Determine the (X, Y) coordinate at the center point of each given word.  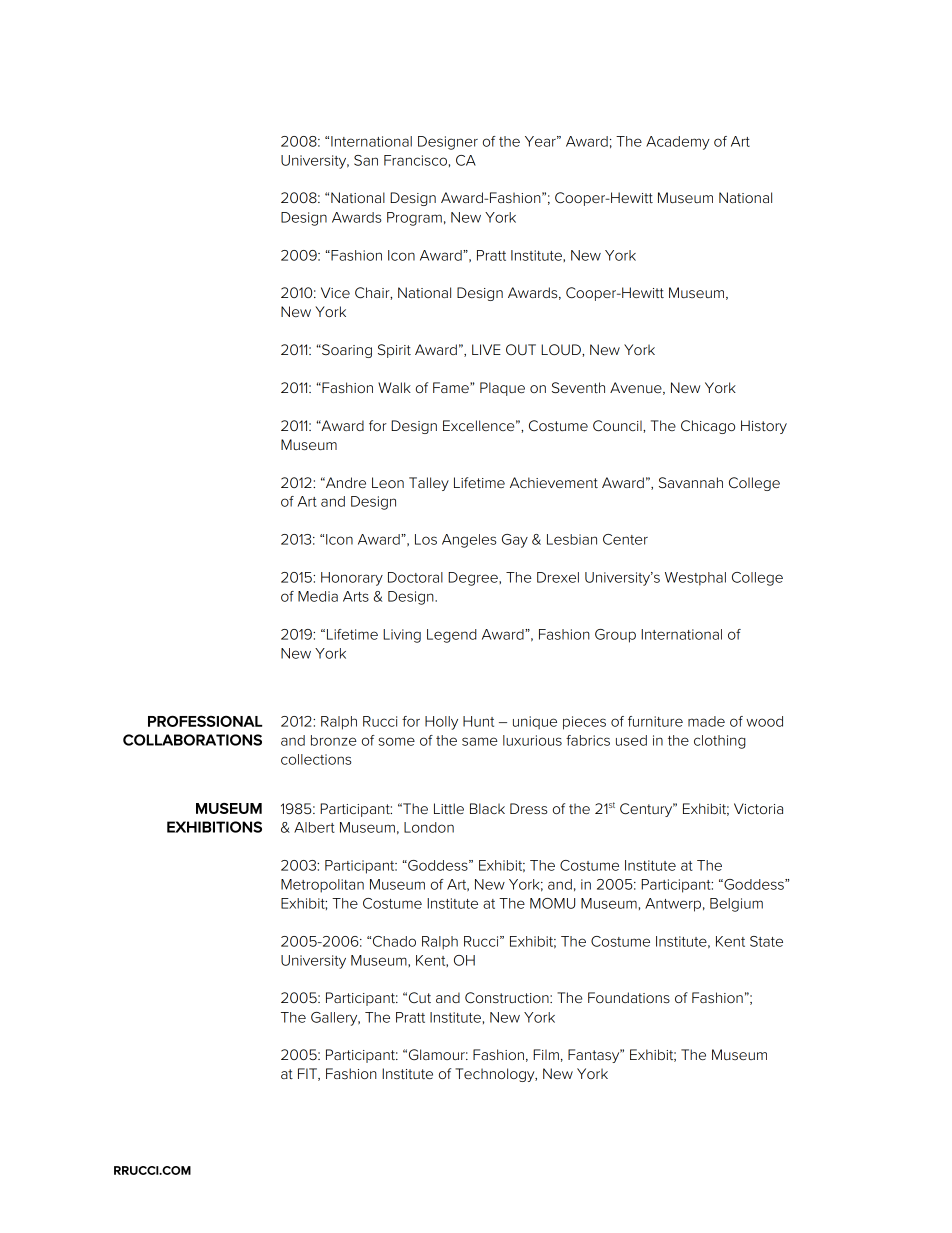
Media (318, 596)
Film (546, 1054)
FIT (308, 1074)
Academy (678, 143)
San (366, 160)
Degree (474, 579)
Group (615, 636)
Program (414, 219)
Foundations (629, 997)
